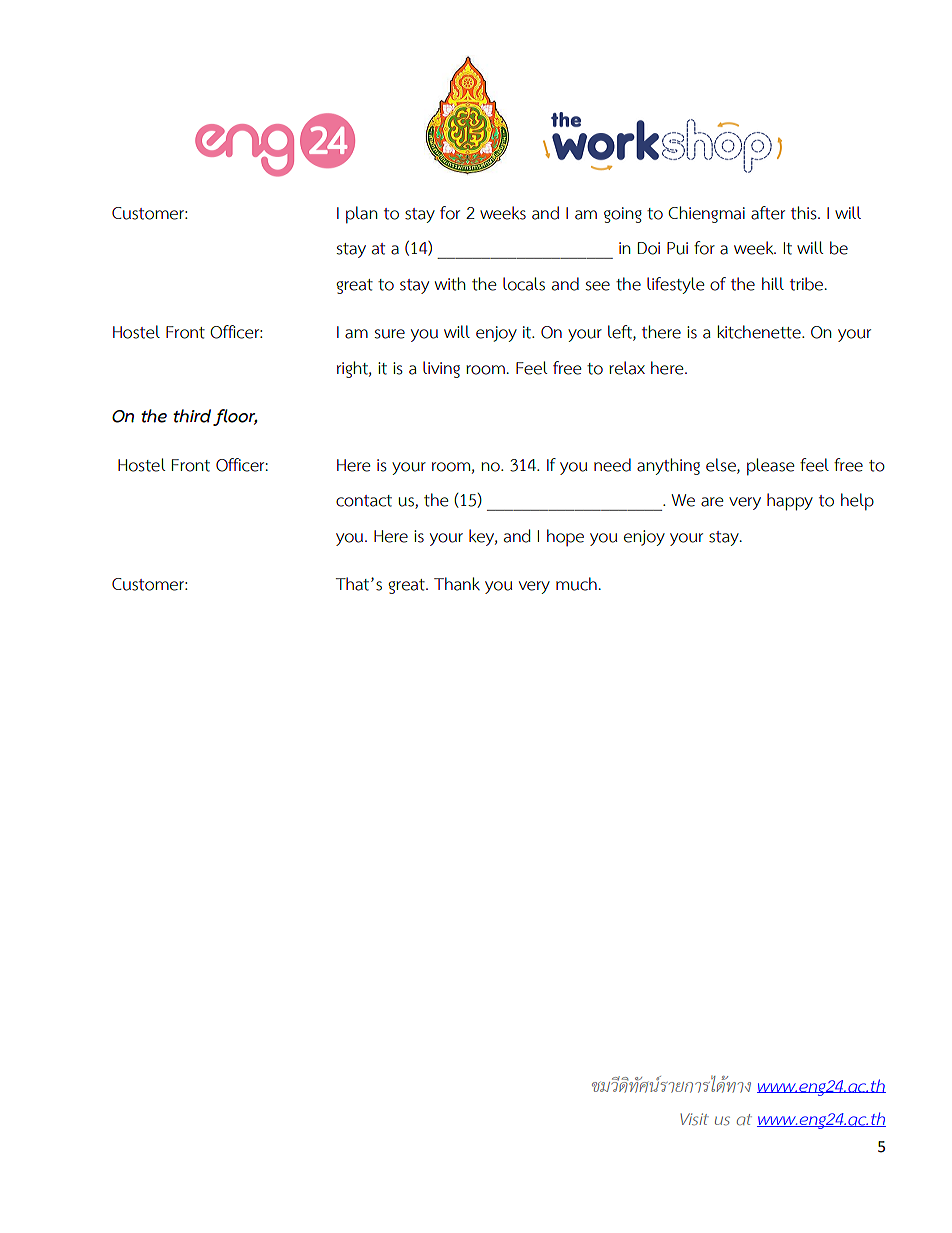 The height and width of the page is (1233, 952). I want to click on are, so click(712, 502).
